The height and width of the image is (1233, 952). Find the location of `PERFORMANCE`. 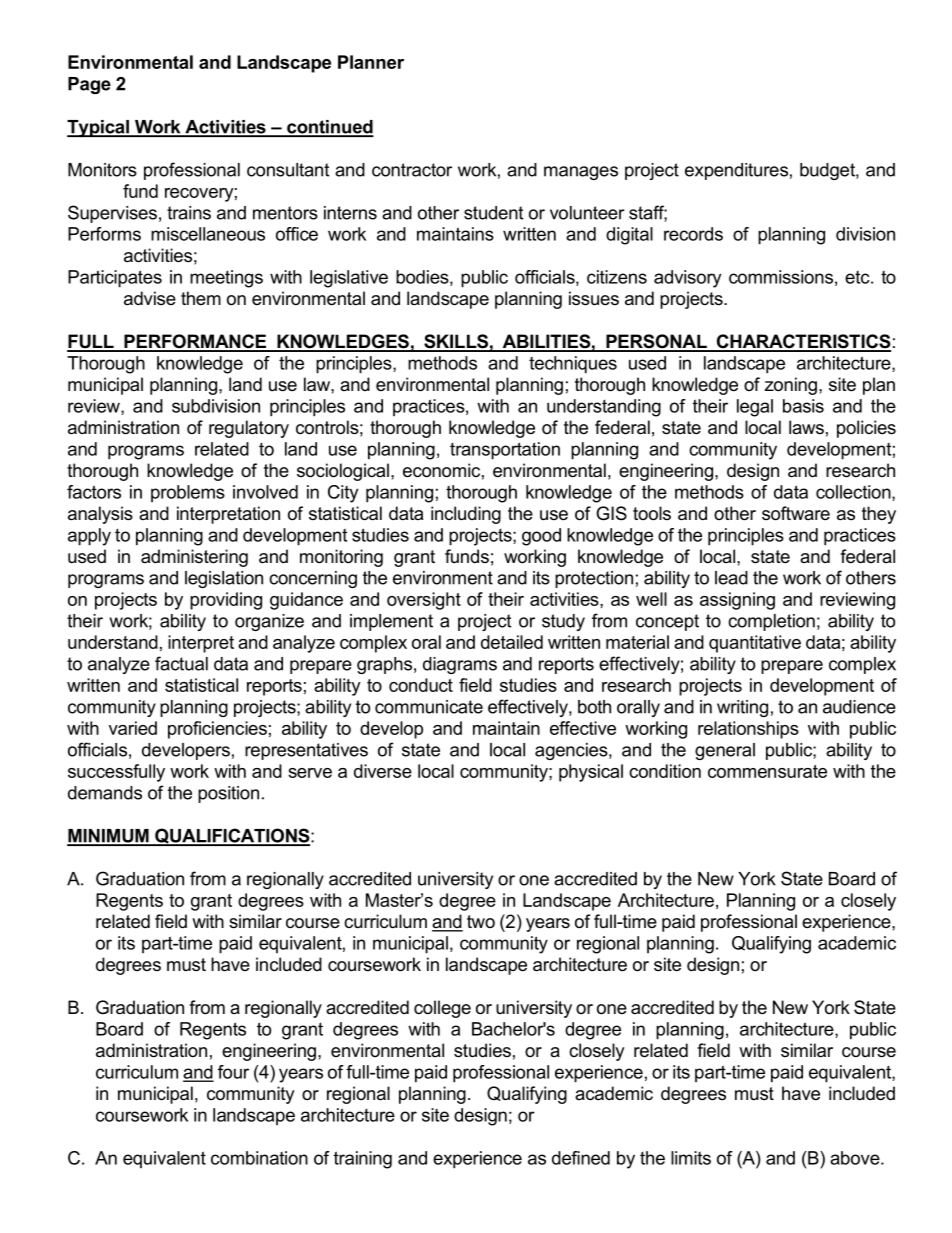

PERFORMANCE is located at coordinates (195, 342).
